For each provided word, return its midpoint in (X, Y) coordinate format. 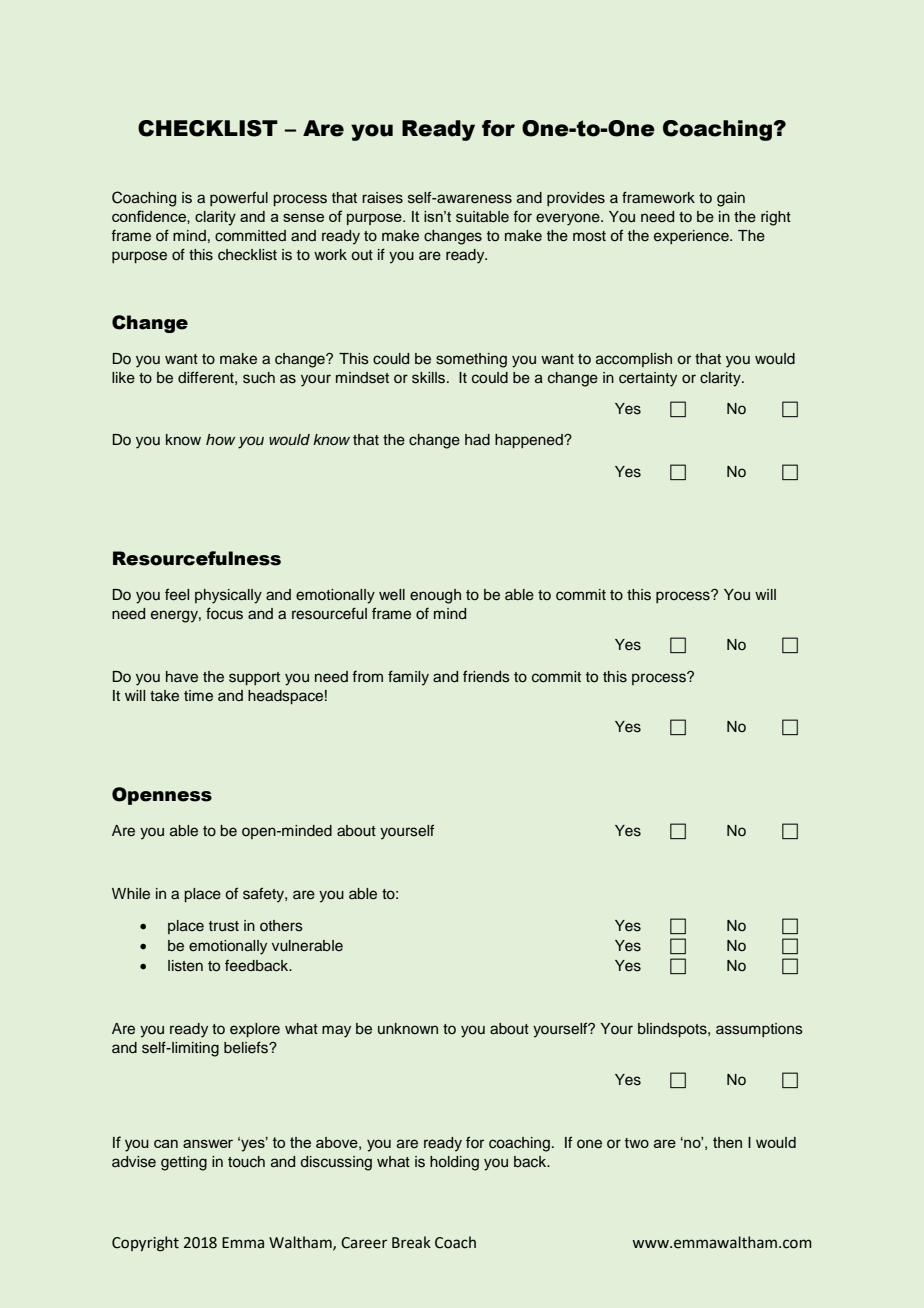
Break (411, 1242)
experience (692, 237)
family (408, 678)
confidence (150, 216)
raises (382, 198)
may (336, 1031)
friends (486, 676)
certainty (648, 379)
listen (185, 966)
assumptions (759, 1030)
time (198, 696)
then (727, 1142)
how (220, 439)
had (477, 439)
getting (184, 1163)
